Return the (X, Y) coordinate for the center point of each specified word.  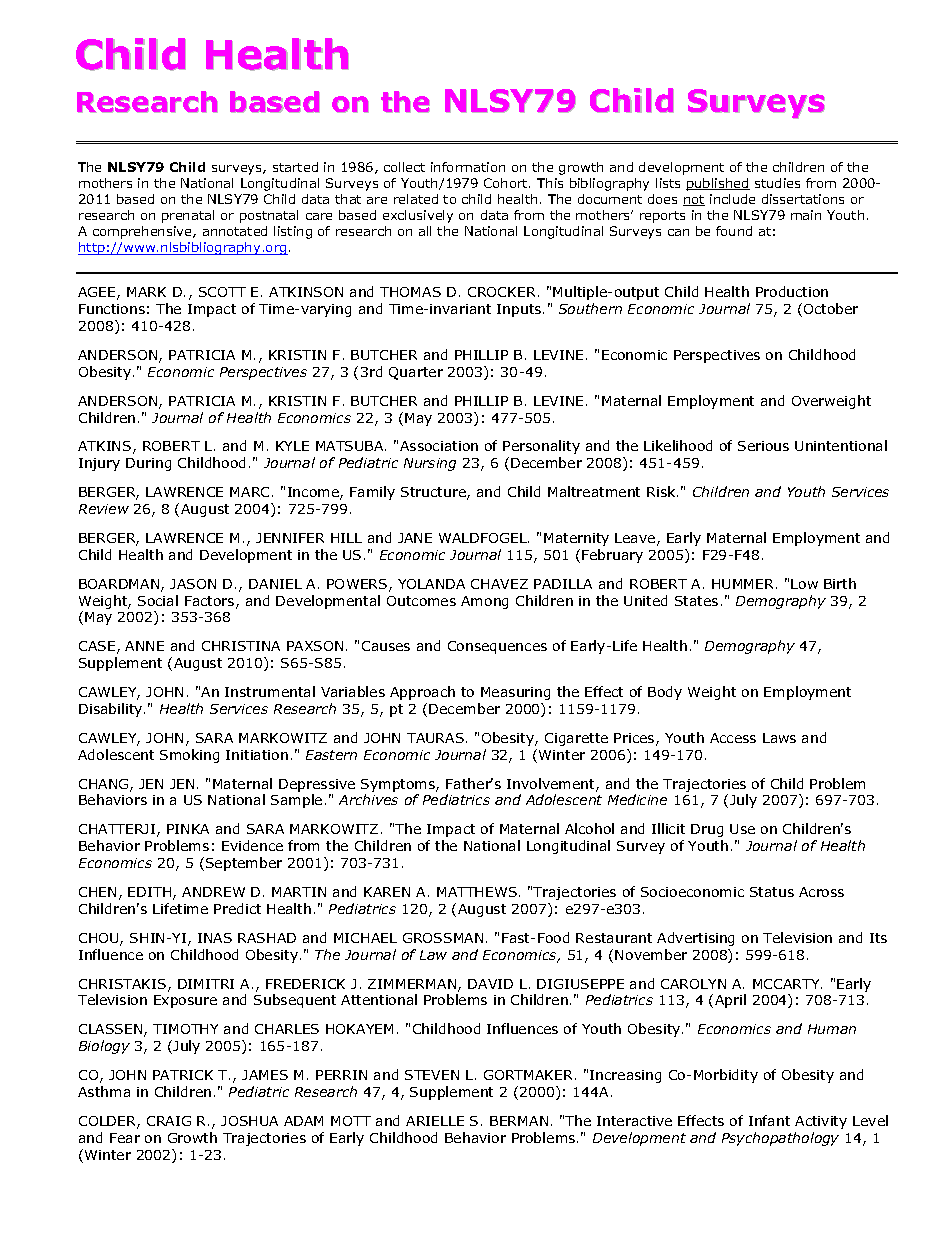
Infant (769, 1120)
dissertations (803, 199)
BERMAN (519, 1121)
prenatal (188, 216)
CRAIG (169, 1121)
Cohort (507, 183)
